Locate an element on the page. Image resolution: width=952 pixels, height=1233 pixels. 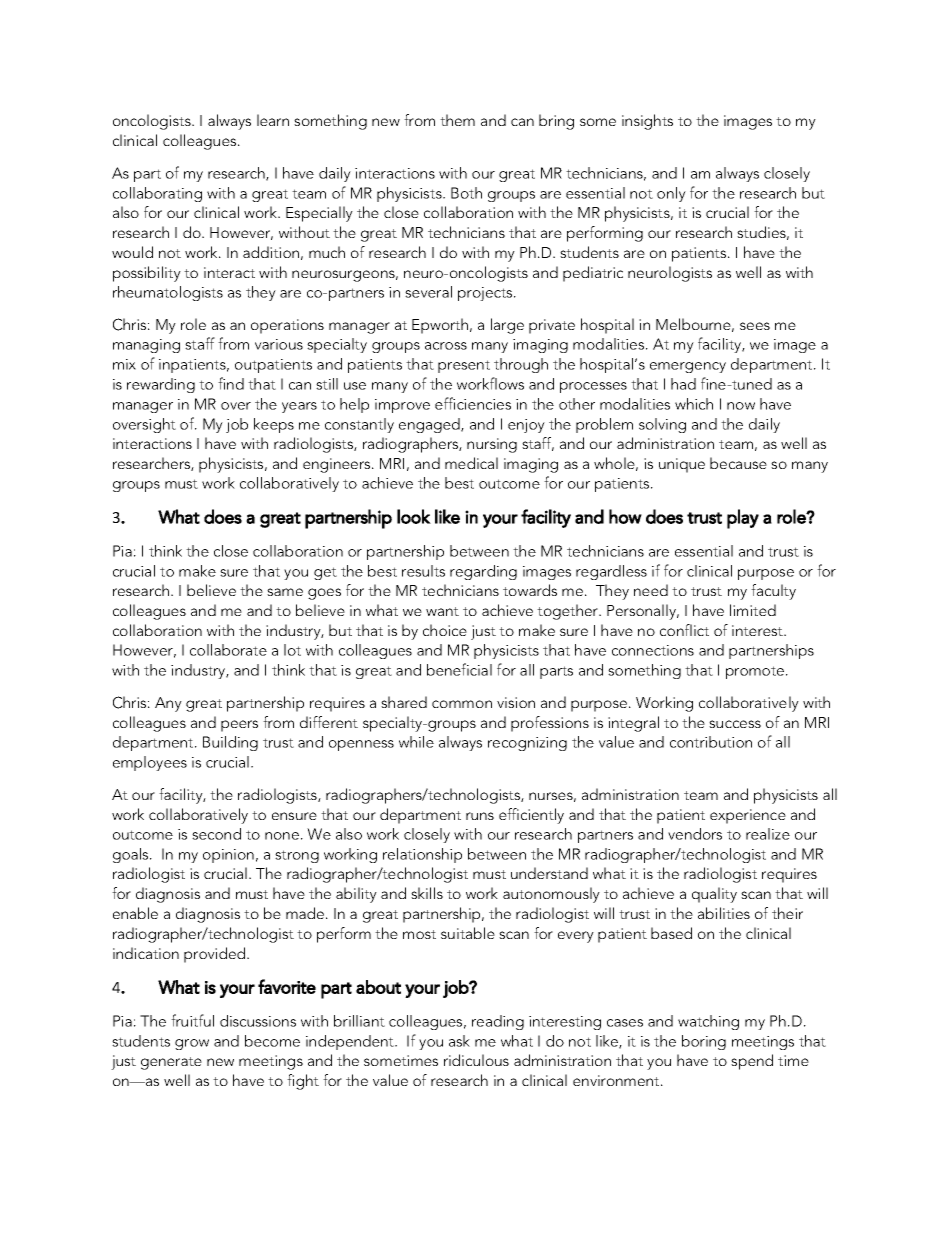
insights is located at coordinates (647, 122).
